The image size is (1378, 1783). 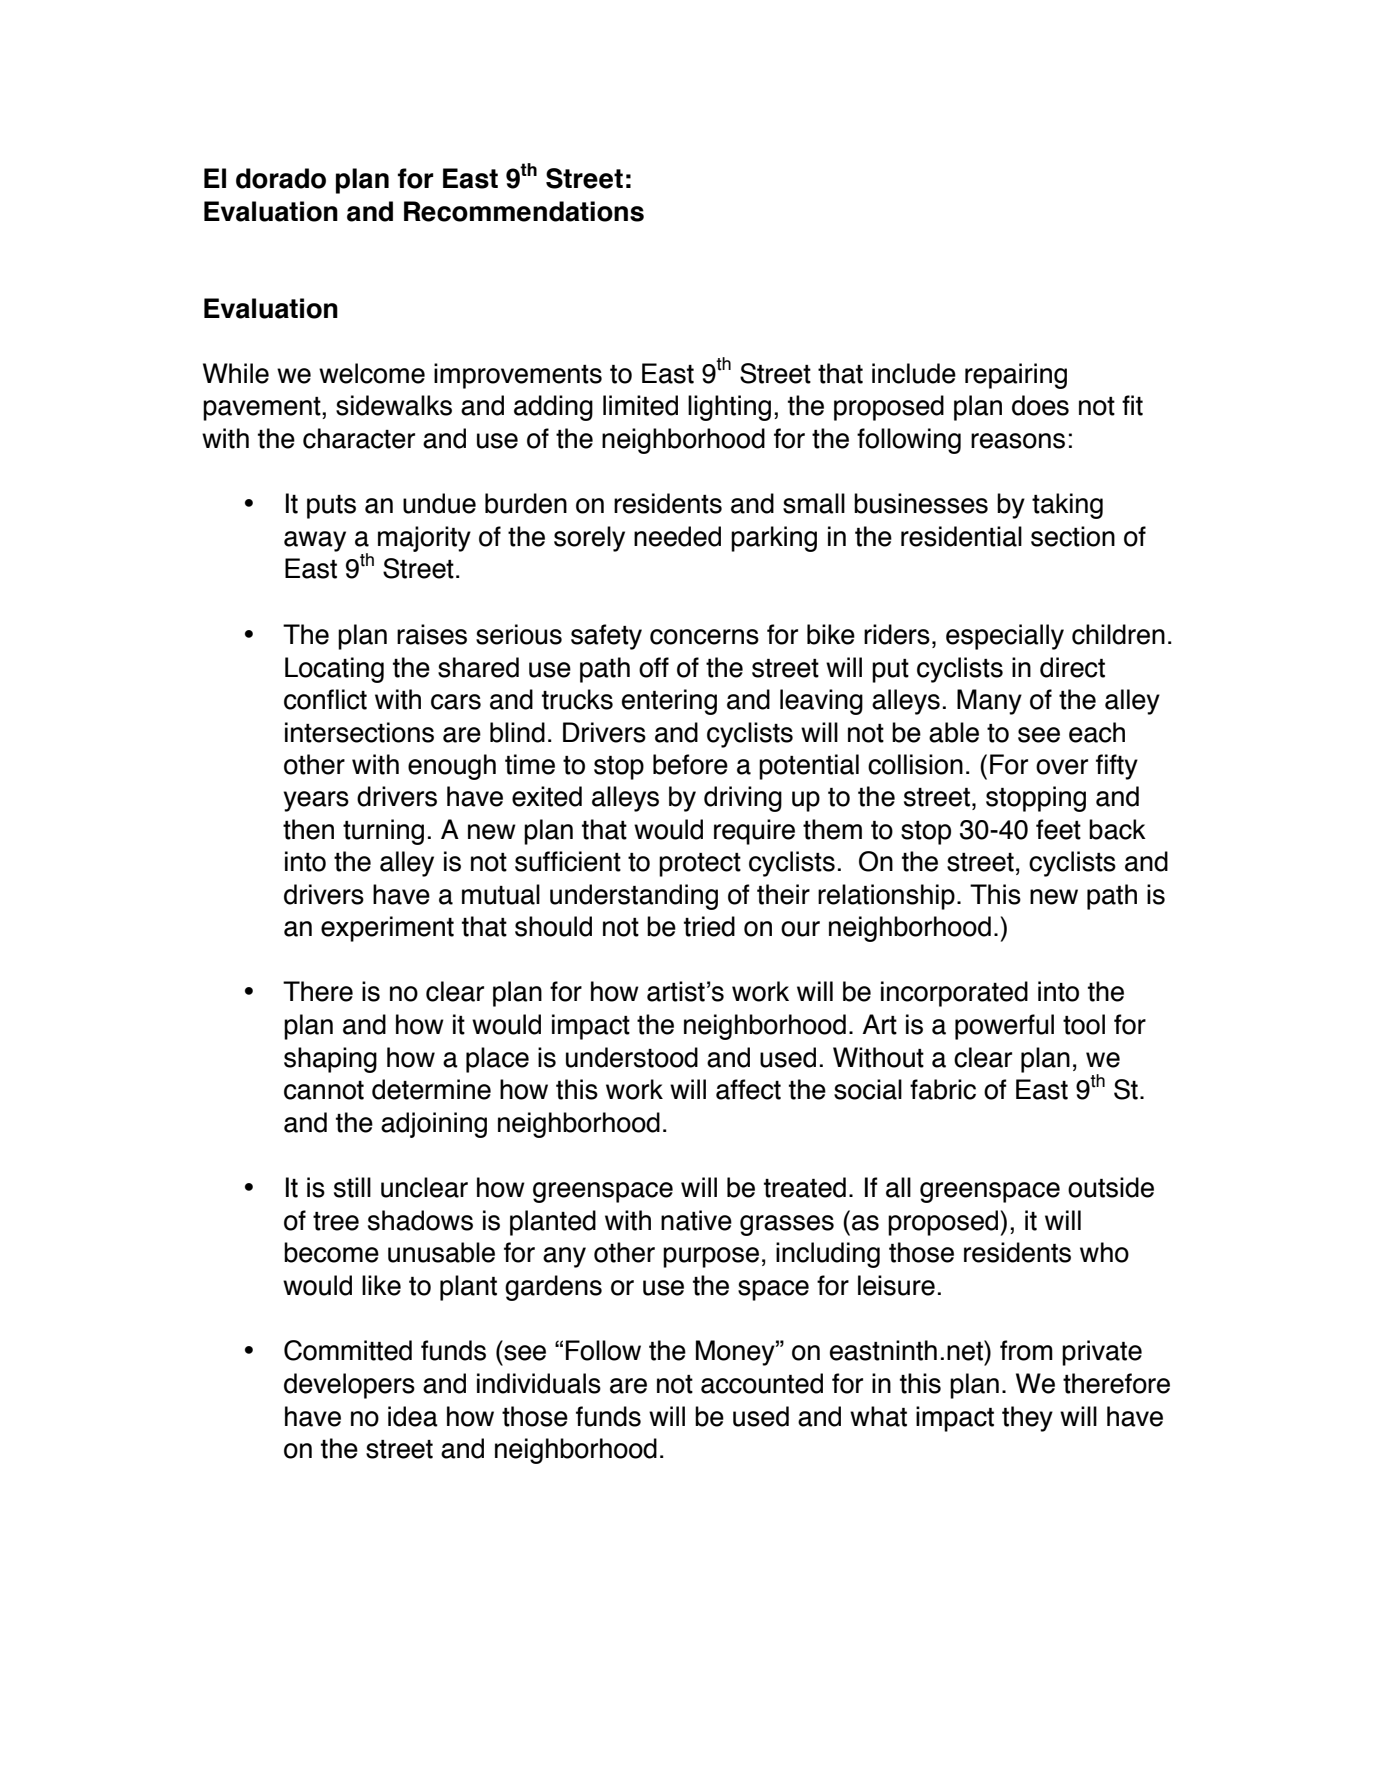 What do you see at coordinates (1058, 829) in the image?
I see `feet` at bounding box center [1058, 829].
